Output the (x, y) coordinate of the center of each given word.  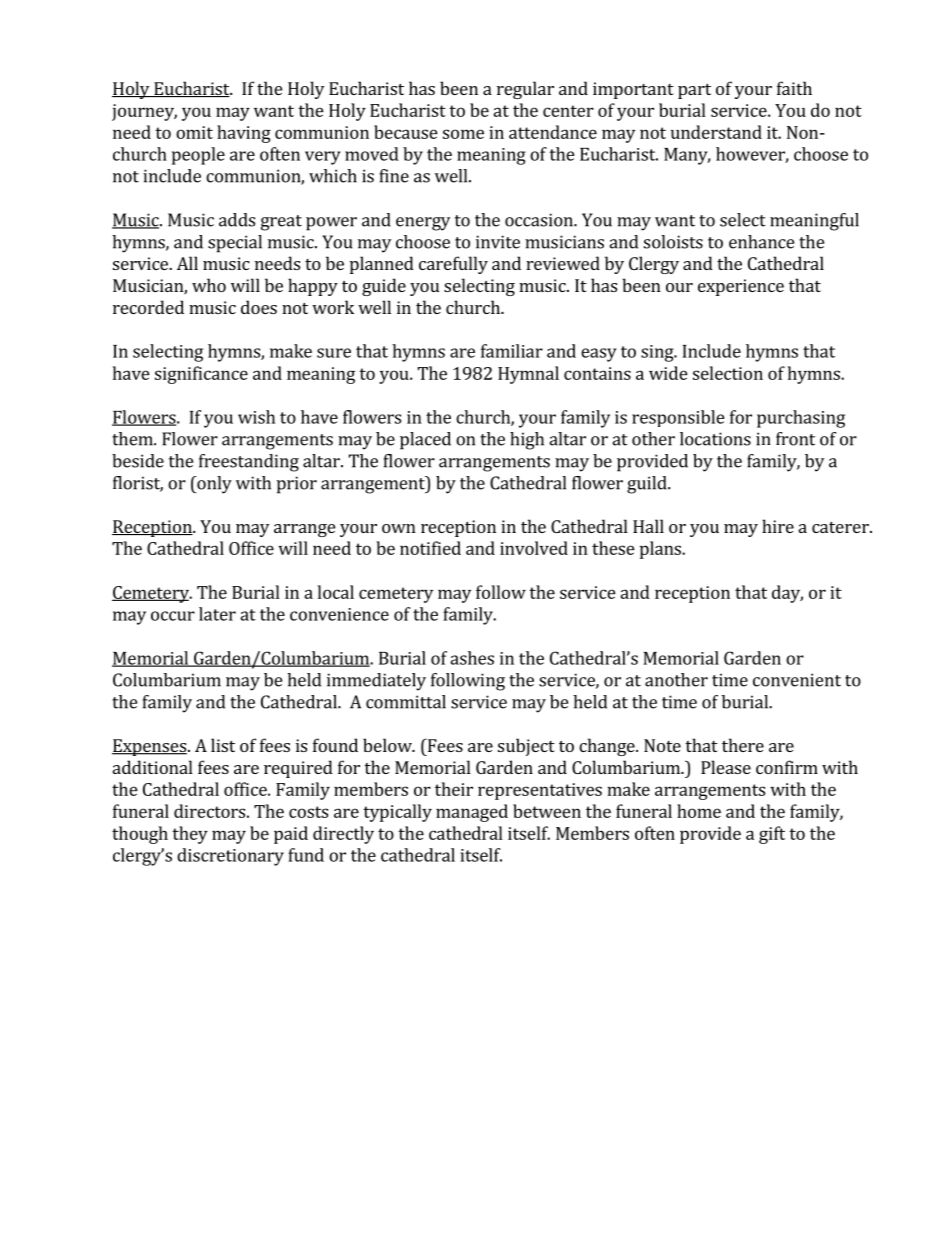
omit (194, 132)
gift (772, 835)
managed (472, 813)
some (463, 134)
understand (716, 132)
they (190, 835)
